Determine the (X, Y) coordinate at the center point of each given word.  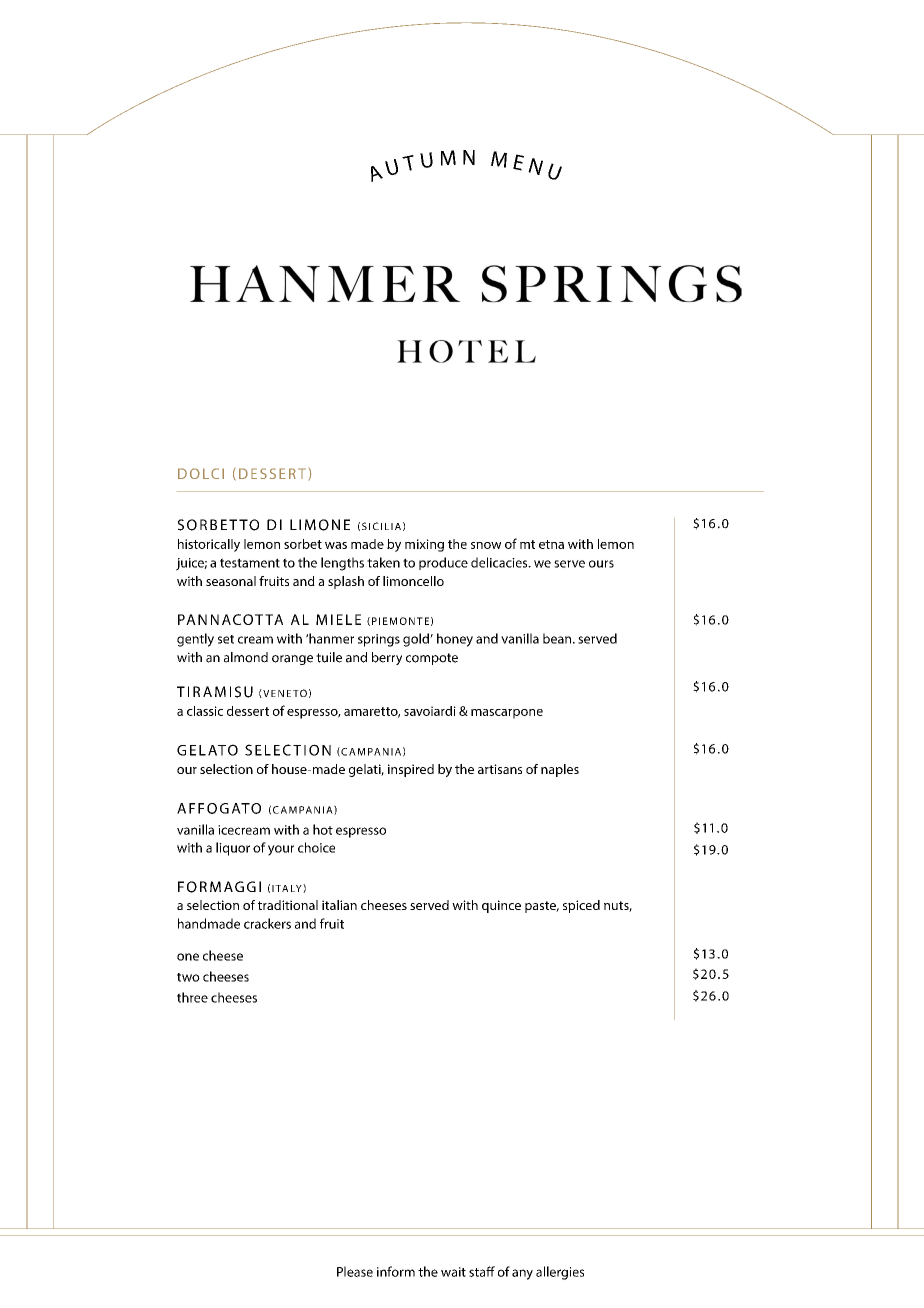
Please (355, 1271)
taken (383, 562)
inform (396, 1271)
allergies (560, 1273)
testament (250, 563)
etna (551, 544)
